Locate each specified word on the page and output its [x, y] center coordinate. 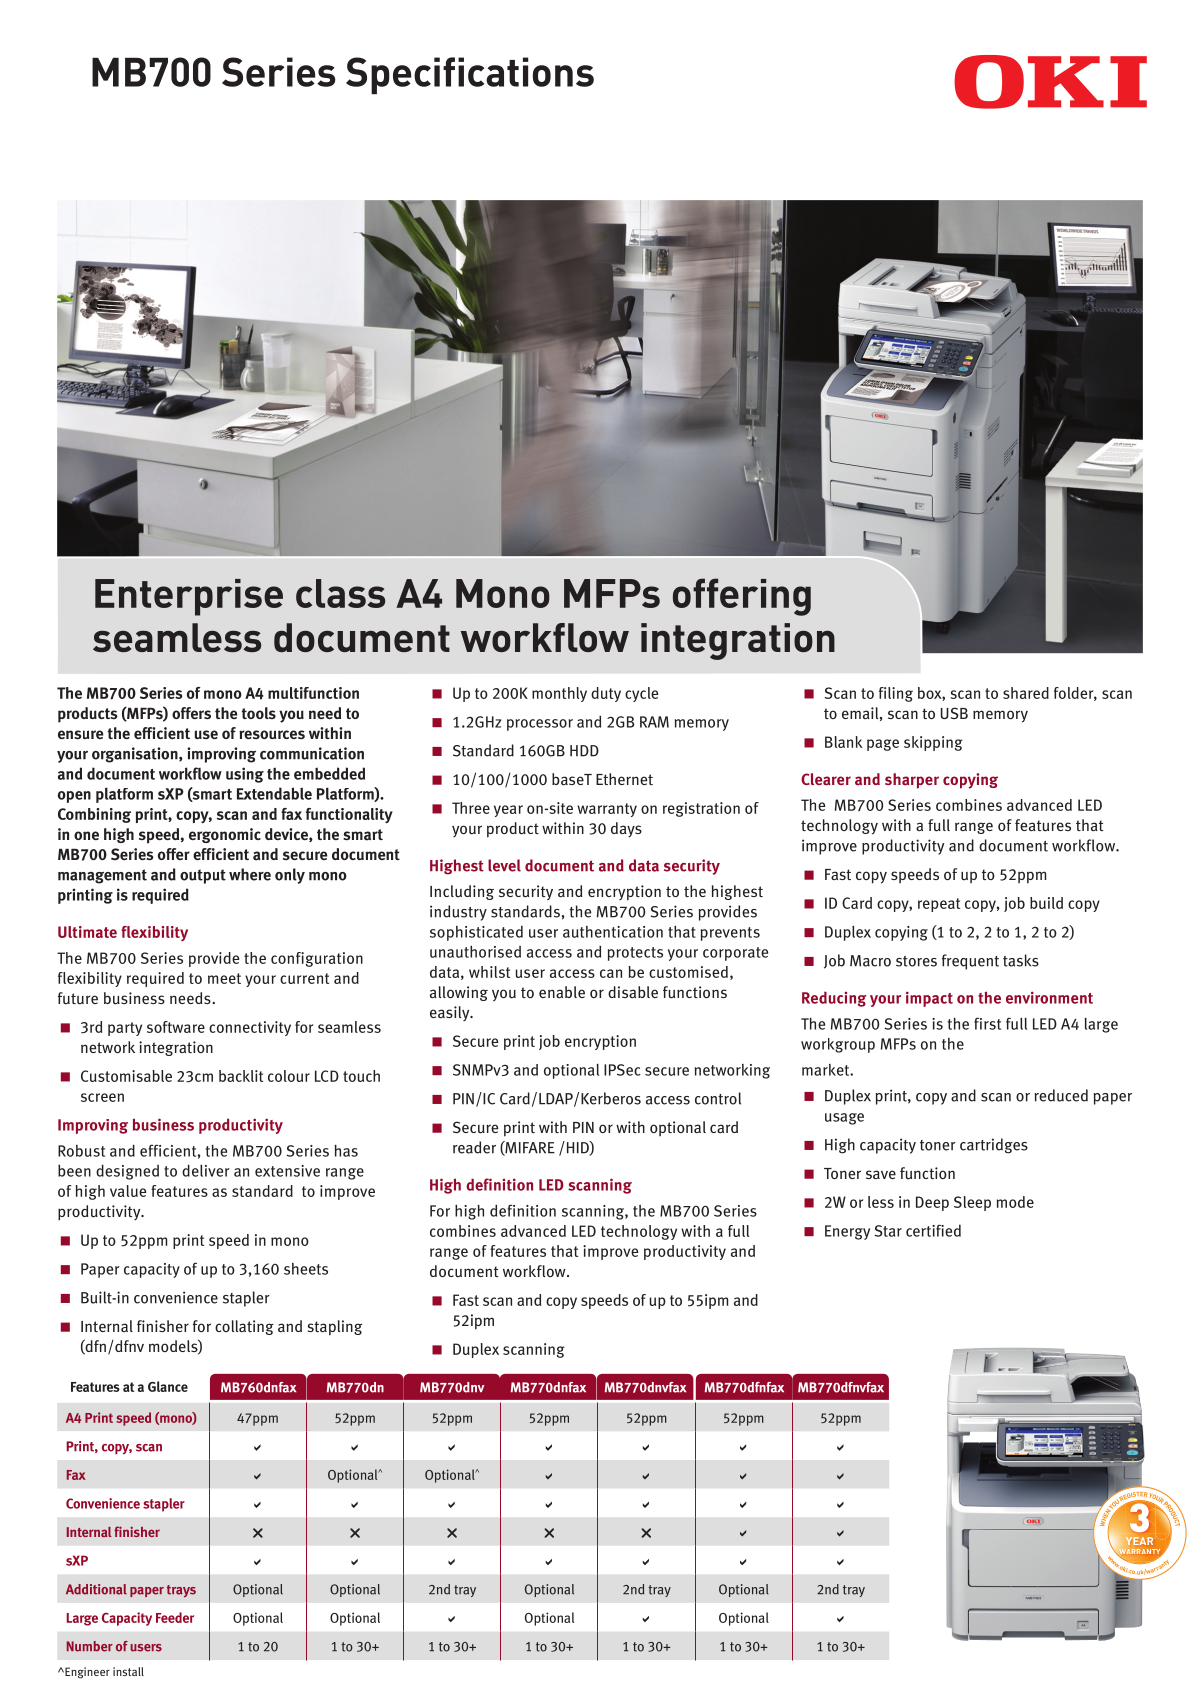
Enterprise [189, 597]
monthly [559, 694]
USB [954, 713]
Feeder [175, 1617]
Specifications [470, 75]
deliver [206, 1170]
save [881, 1174]
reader [474, 1147]
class [340, 593]
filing [896, 694]
